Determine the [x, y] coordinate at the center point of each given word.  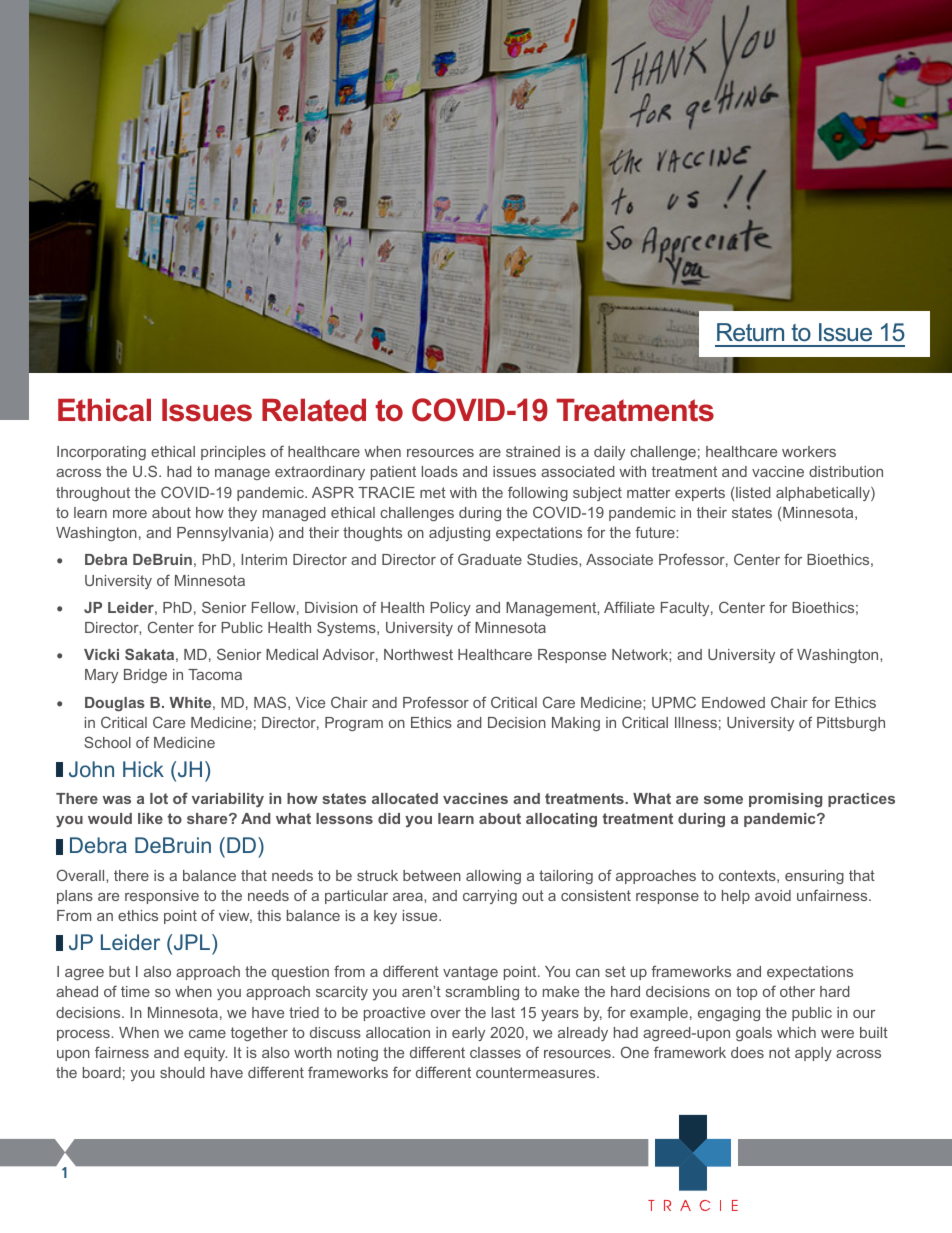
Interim [264, 559]
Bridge [145, 676]
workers [809, 451]
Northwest [418, 654]
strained [533, 451]
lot [159, 798]
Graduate [490, 559]
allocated [405, 798]
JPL [192, 943]
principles [233, 453]
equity [205, 1054]
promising [785, 800]
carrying [490, 897]
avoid [773, 895]
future [656, 532]
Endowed [733, 702]
